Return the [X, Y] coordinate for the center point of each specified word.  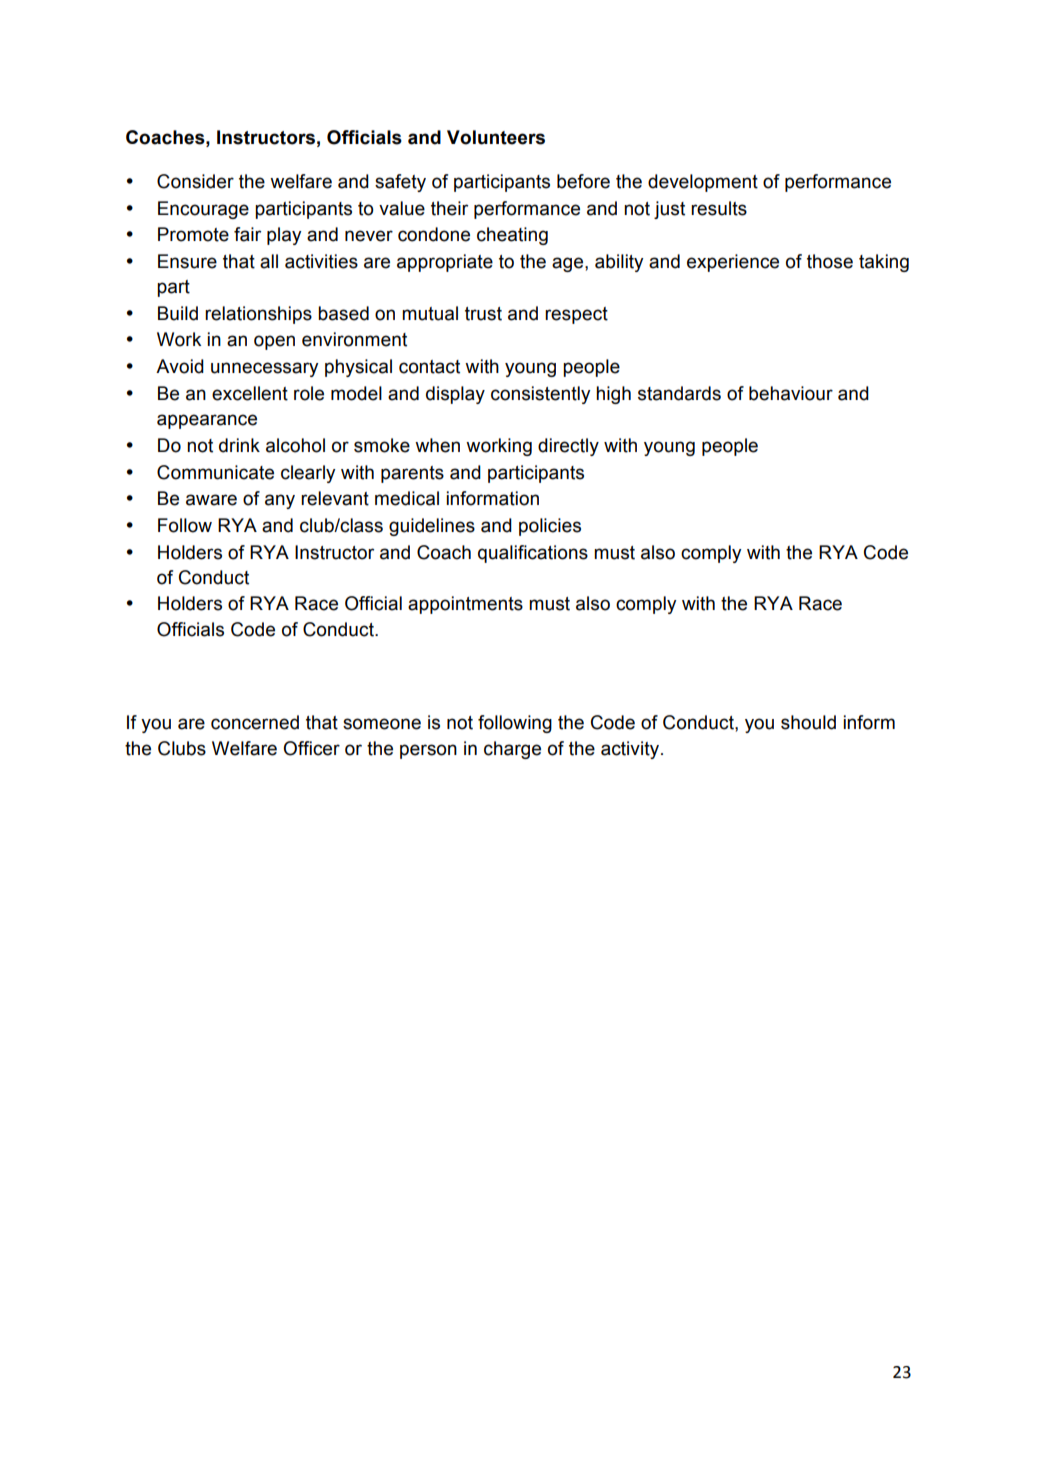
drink [239, 445]
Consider [195, 181]
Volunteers [496, 137]
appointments [465, 605]
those [830, 261]
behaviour [791, 393]
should [808, 722]
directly [568, 447]
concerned [255, 722]
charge [512, 750]
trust [483, 314]
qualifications [533, 554]
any [280, 501]
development [703, 183]
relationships [258, 315]
